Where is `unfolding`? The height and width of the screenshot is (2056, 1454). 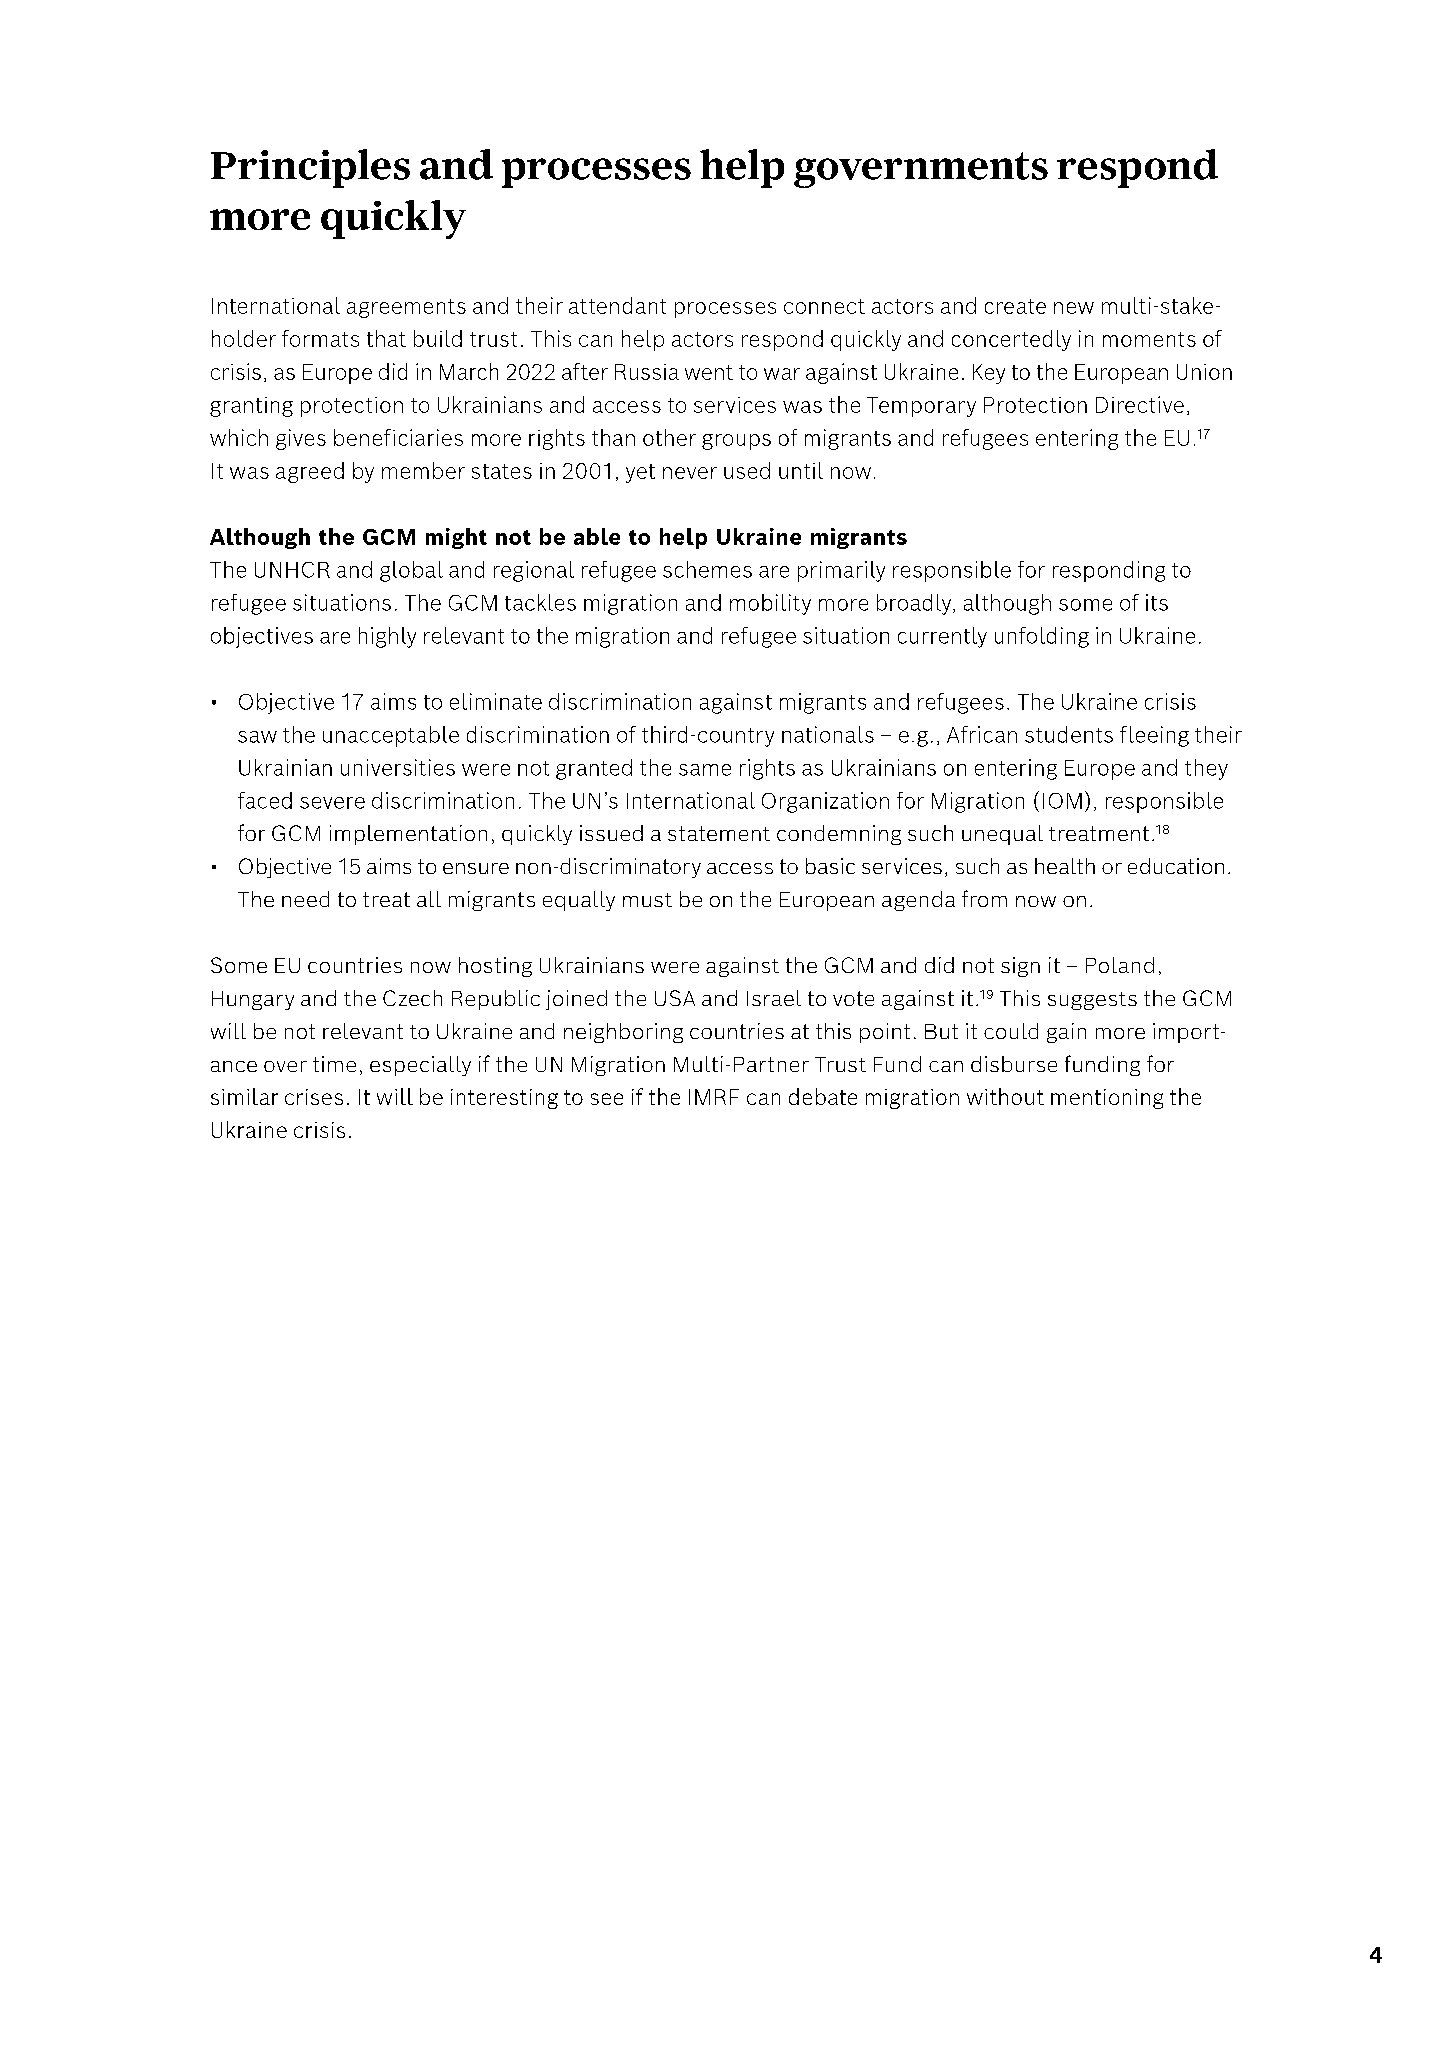 unfolding is located at coordinates (1042, 637).
